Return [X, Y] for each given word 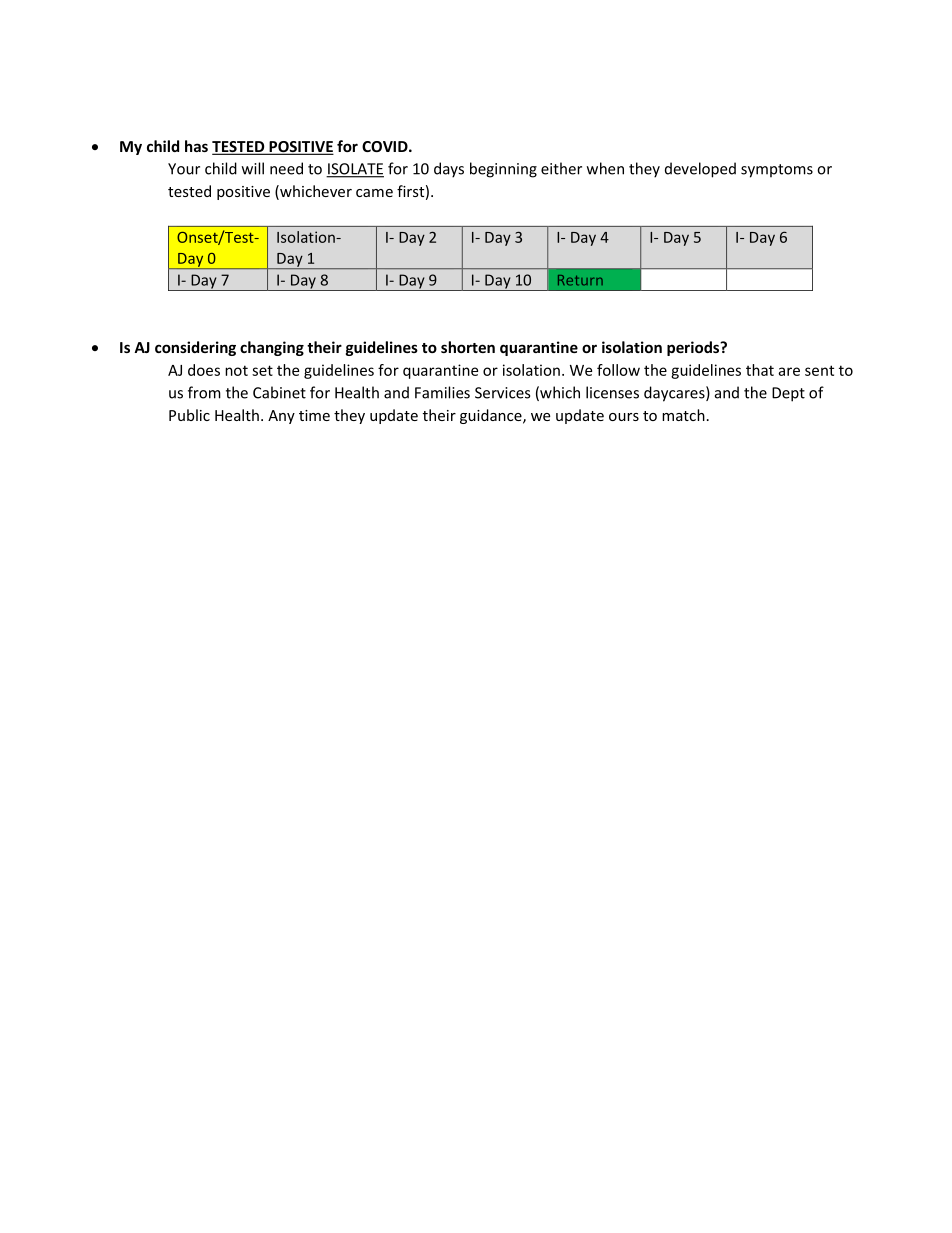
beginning [503, 170]
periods [694, 348]
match [683, 415]
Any [281, 417]
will [253, 168]
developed [700, 170]
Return [580, 280]
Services [502, 393]
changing [272, 348]
